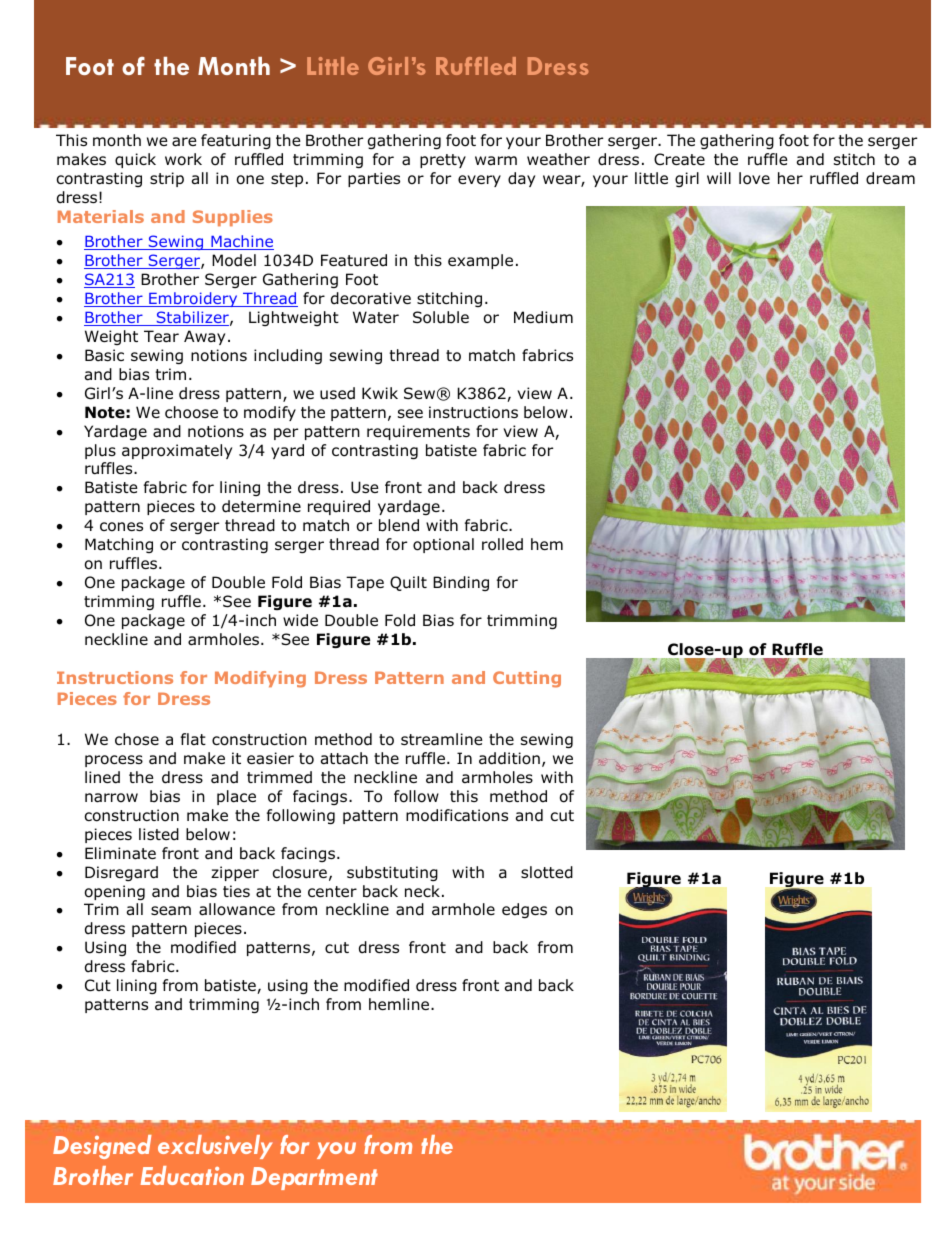 This screenshot has height=1233, width=952. I want to click on Binding, so click(461, 583).
